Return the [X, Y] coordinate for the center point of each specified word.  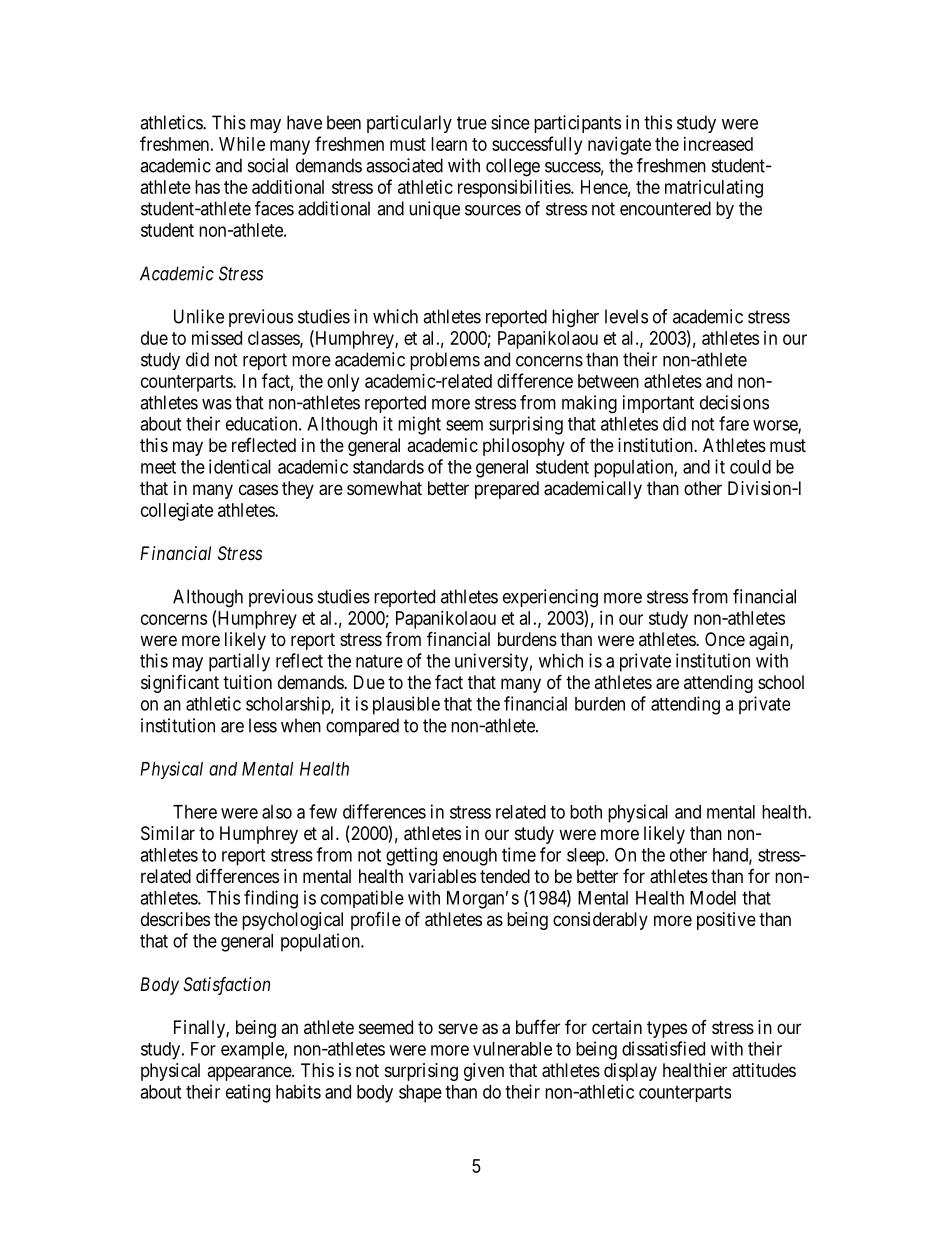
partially [239, 662]
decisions [734, 402]
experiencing [550, 598]
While [242, 144]
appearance [250, 1073]
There [195, 812]
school [781, 682]
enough [470, 857]
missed [217, 338]
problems [445, 361]
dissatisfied [663, 1048]
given [484, 1072]
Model [713, 898]
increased [718, 144]
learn [449, 144]
